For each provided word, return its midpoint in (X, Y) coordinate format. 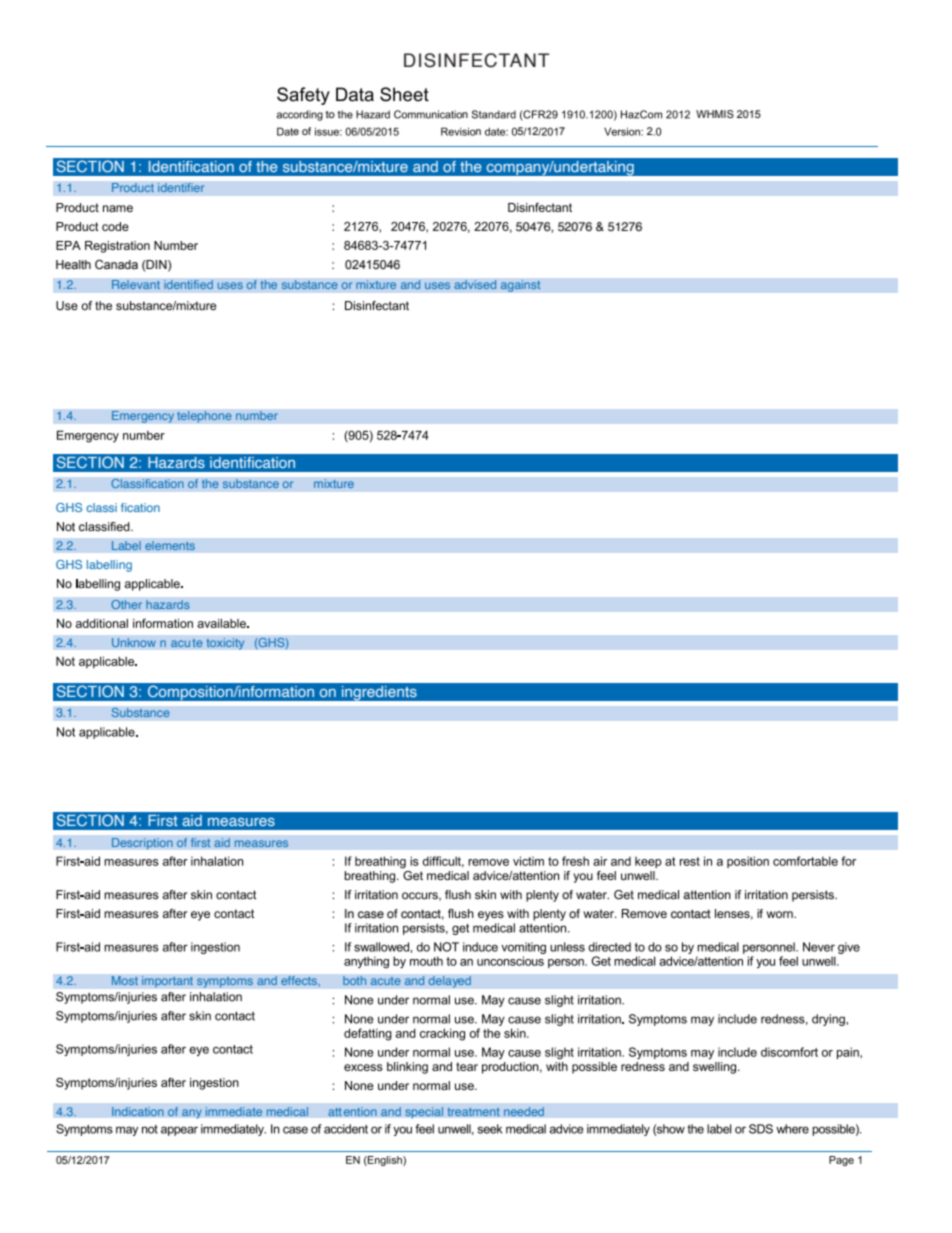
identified (188, 285)
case (371, 915)
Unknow (133, 643)
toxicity (225, 644)
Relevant (135, 285)
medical (287, 1112)
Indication (138, 1112)
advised (475, 285)
